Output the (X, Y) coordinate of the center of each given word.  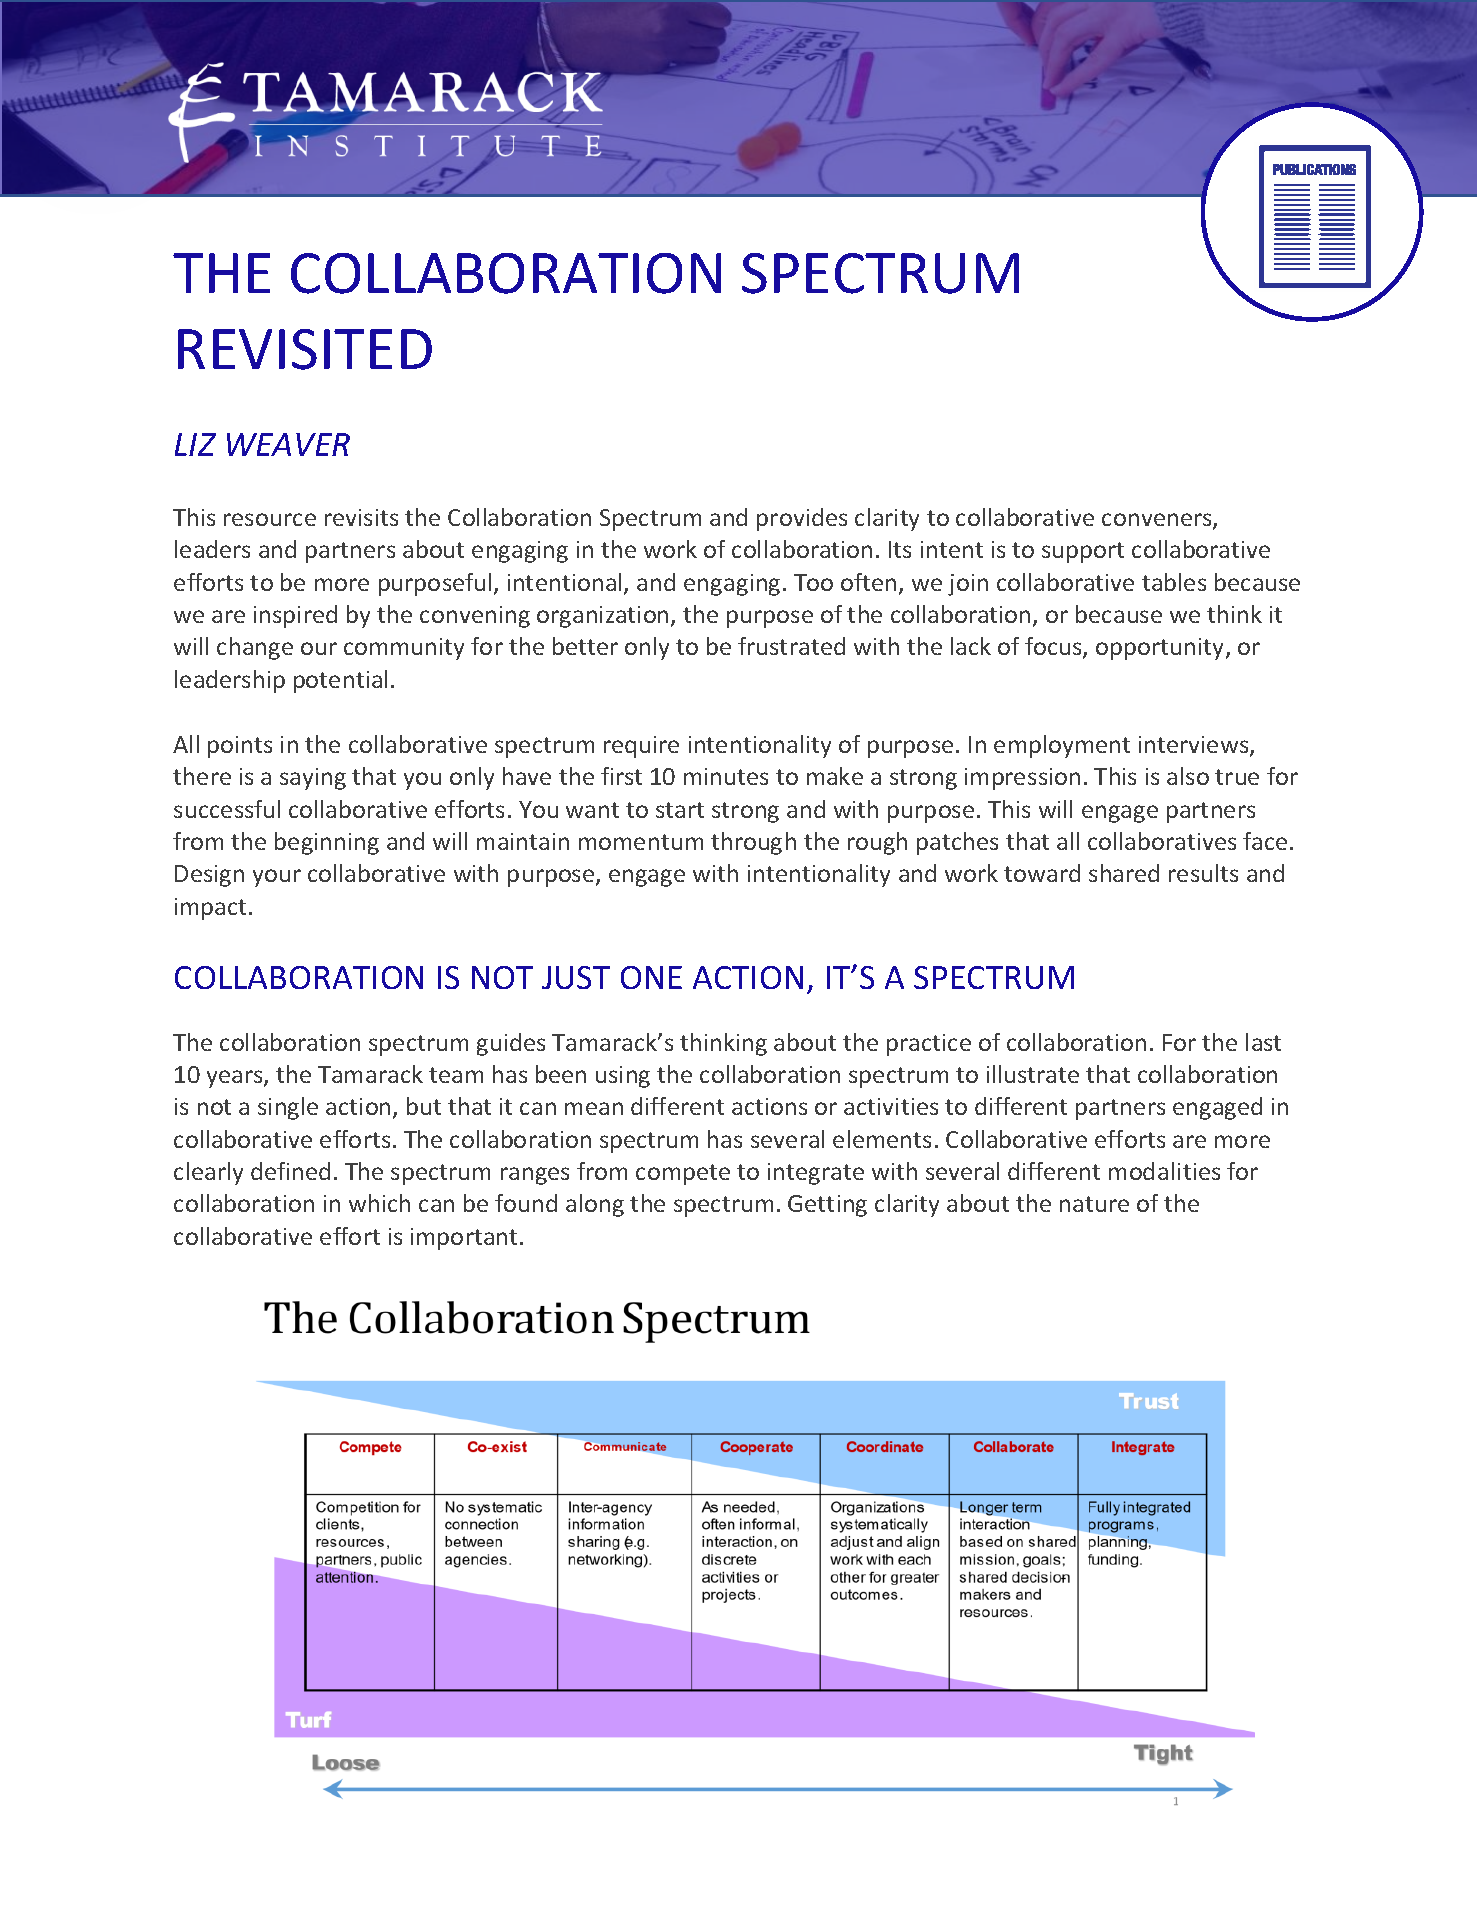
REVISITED (305, 349)
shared (1124, 873)
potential (340, 681)
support (1083, 552)
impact (210, 909)
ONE (651, 977)
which (379, 1203)
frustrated (791, 646)
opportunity (1159, 649)
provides (802, 519)
